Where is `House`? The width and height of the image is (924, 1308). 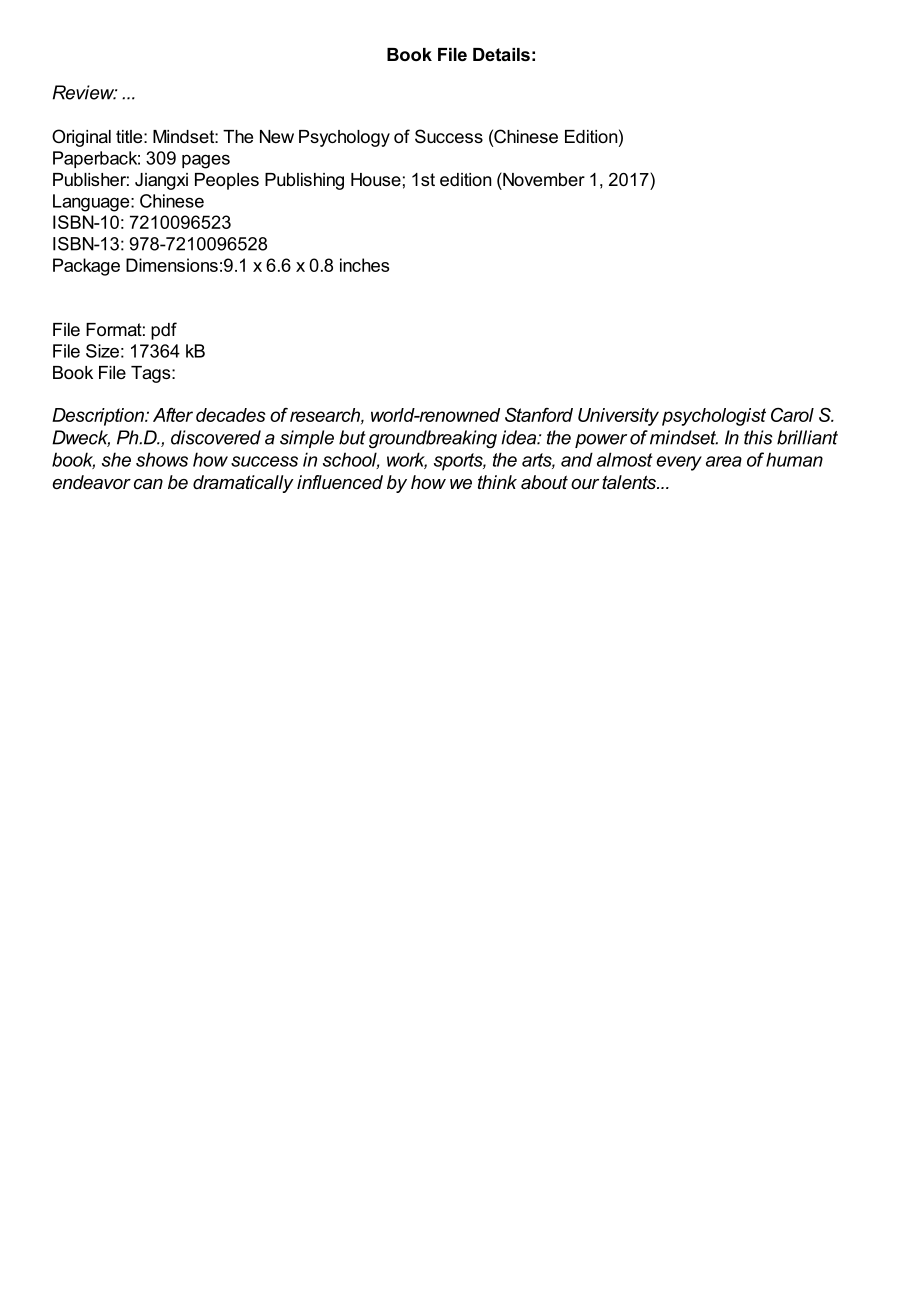 House is located at coordinates (376, 179).
